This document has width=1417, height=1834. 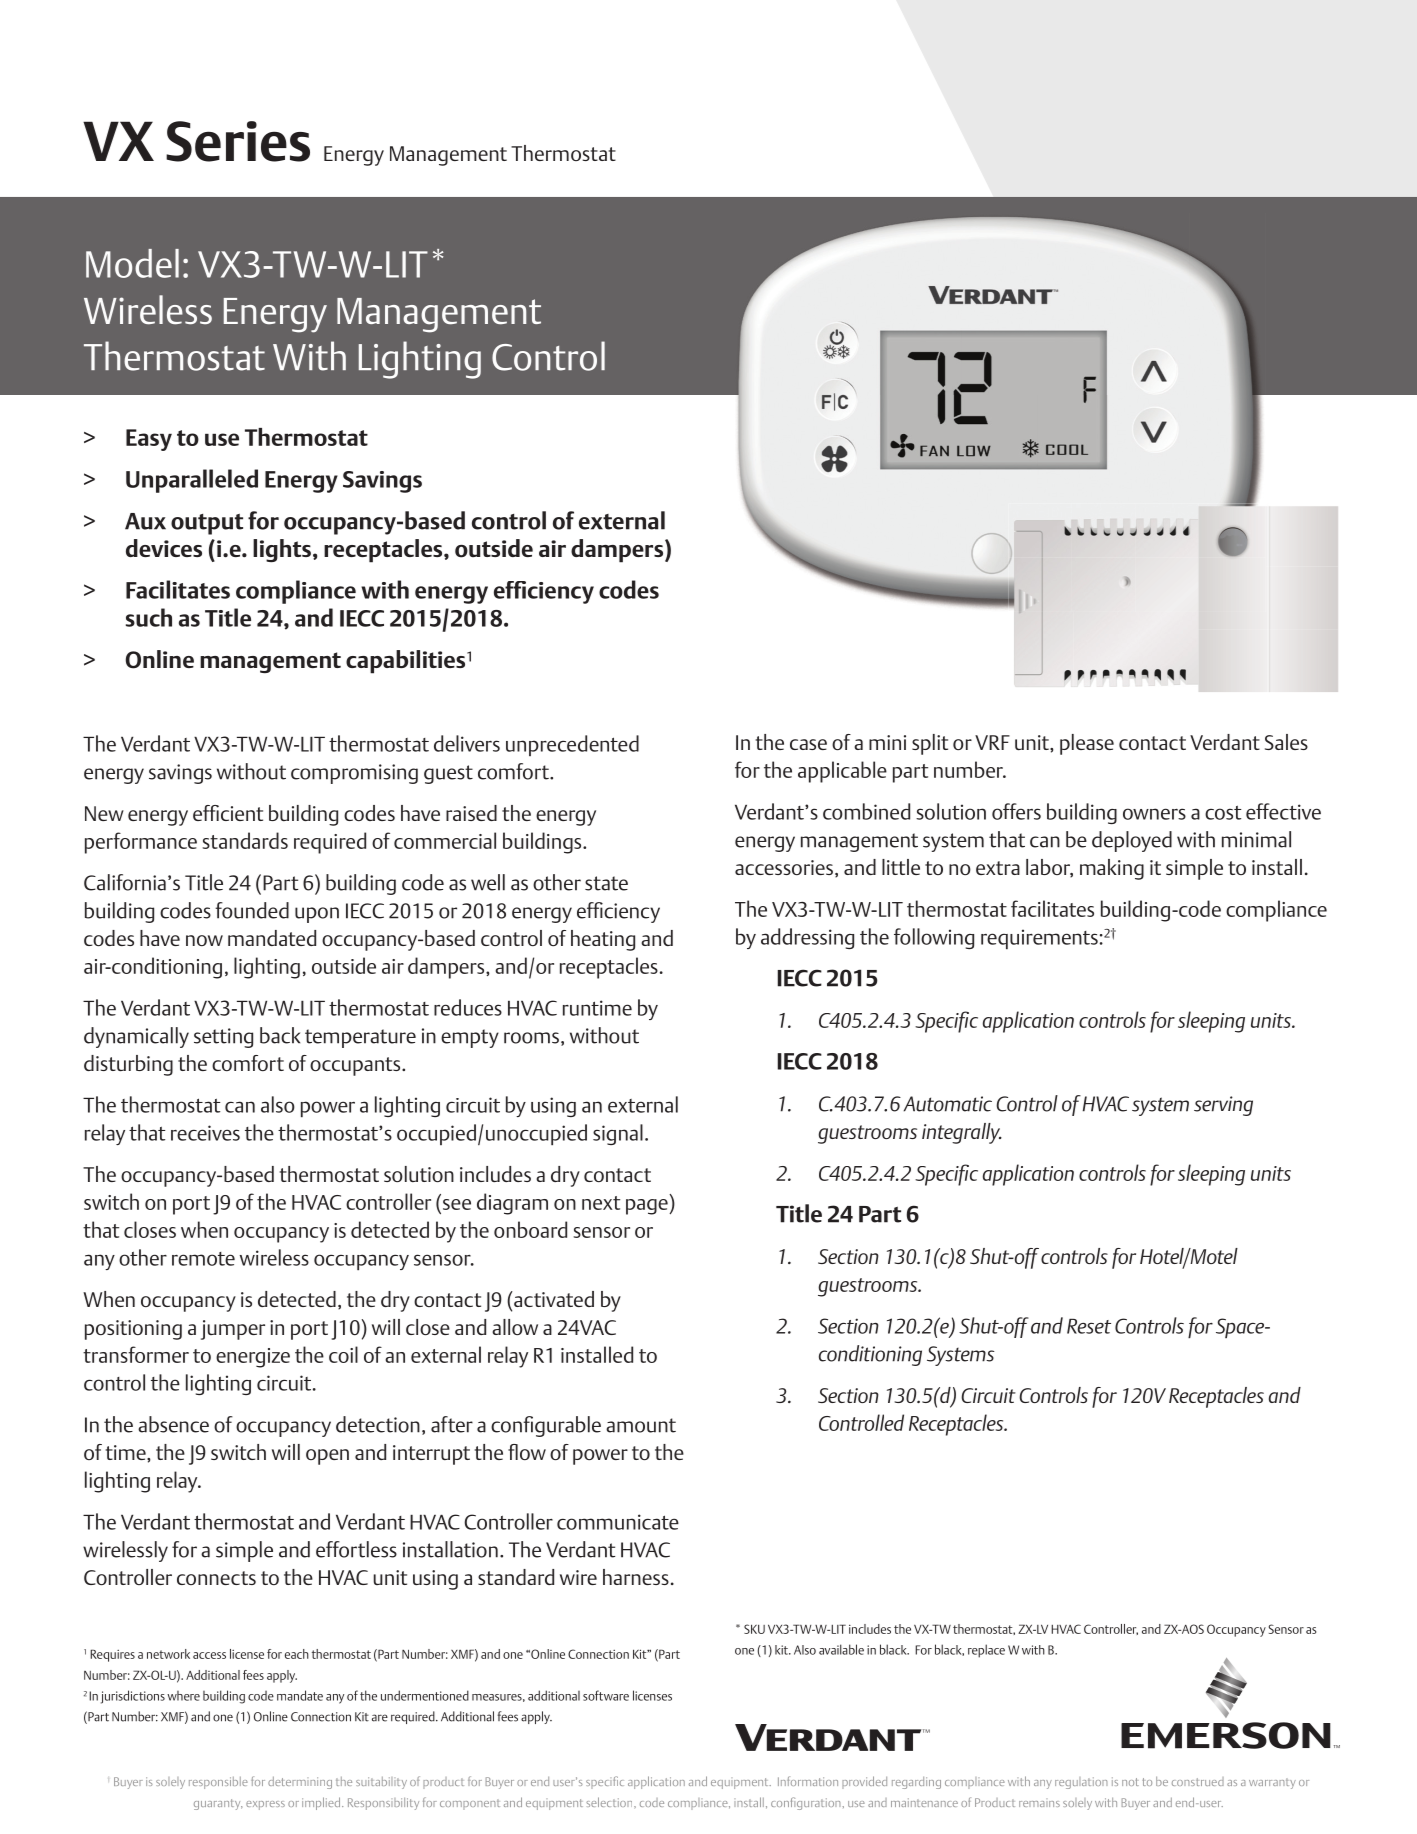 I want to click on responsible, so click(x=218, y=1783).
